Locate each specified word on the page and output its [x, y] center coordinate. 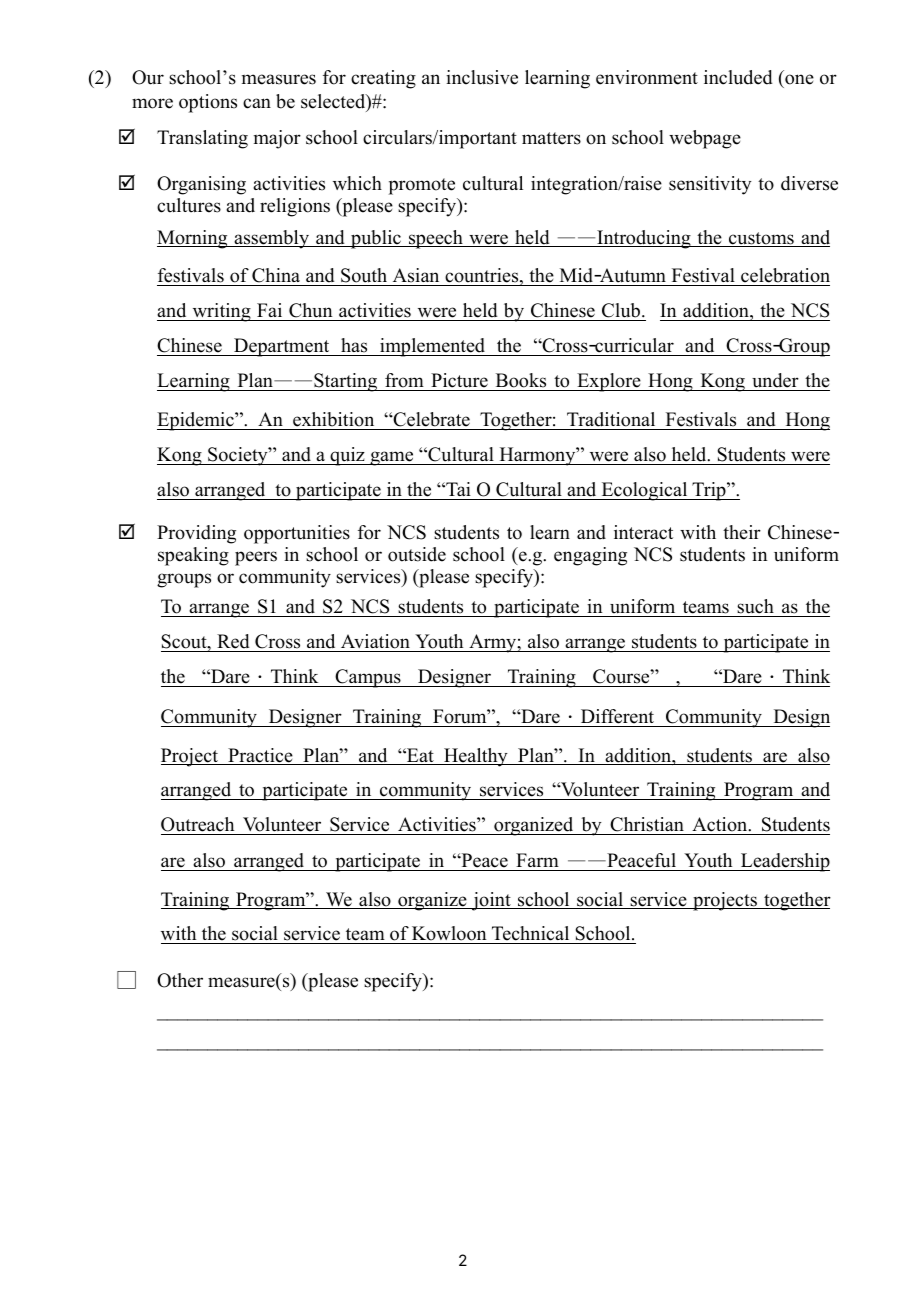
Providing [196, 534]
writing [221, 312]
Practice [260, 756]
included [738, 77]
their [742, 532]
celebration [784, 277]
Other [180, 980]
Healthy [476, 757]
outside [417, 554]
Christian [647, 826]
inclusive [482, 77]
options [208, 103]
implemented [433, 347]
